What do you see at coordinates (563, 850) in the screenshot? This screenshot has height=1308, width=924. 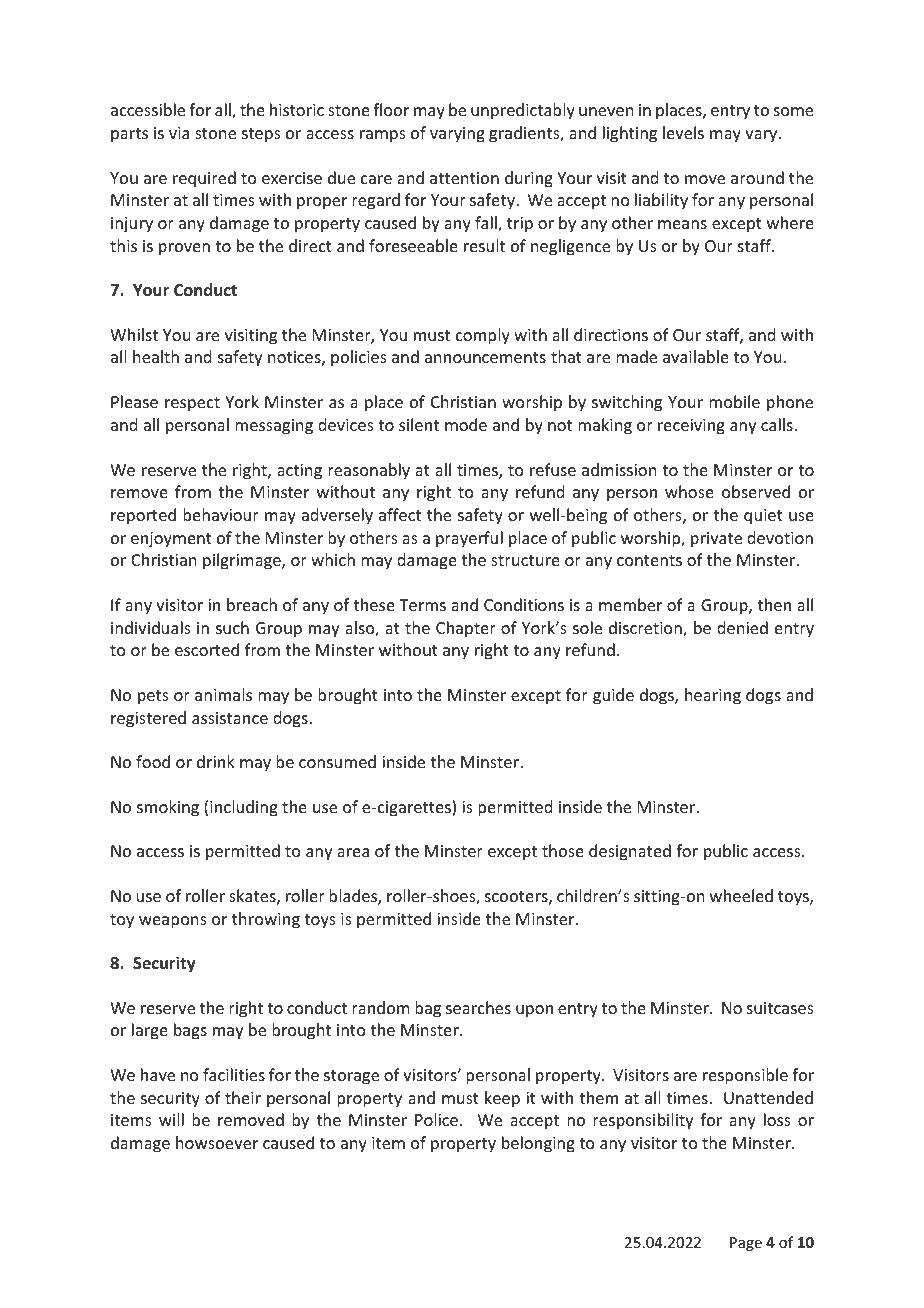 I see `those` at bounding box center [563, 850].
